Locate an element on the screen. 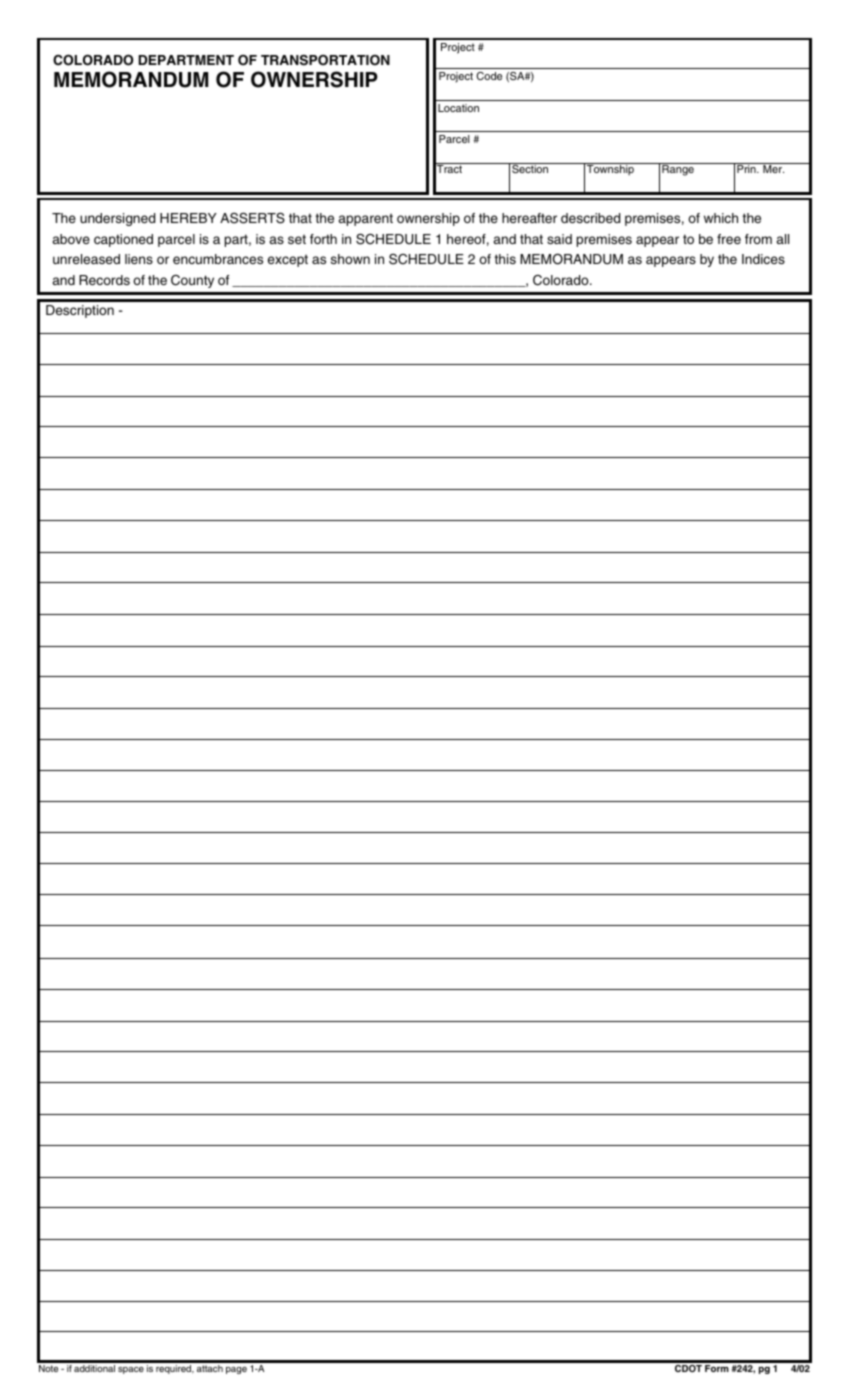  from is located at coordinates (758, 239).
